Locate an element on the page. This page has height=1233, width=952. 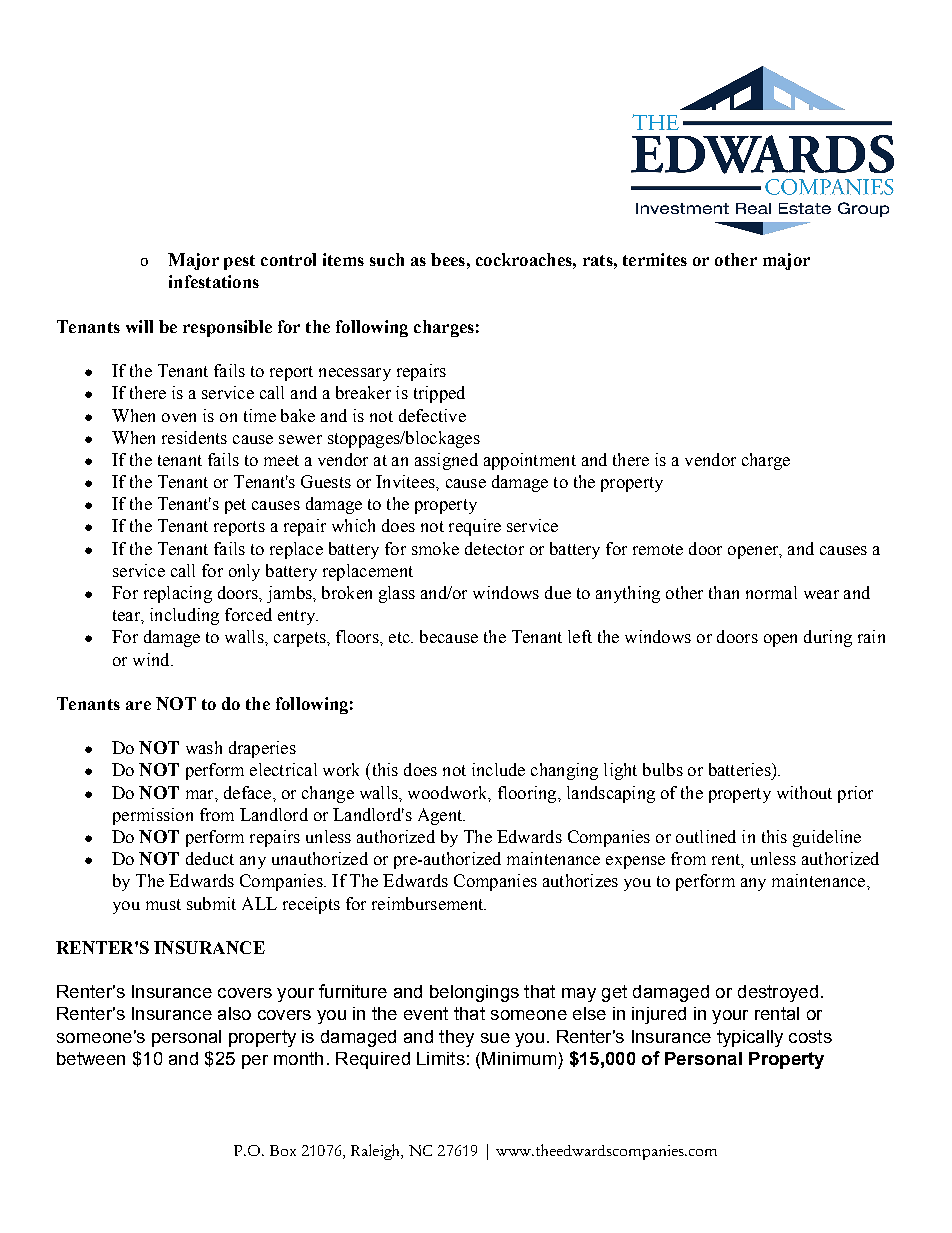
include is located at coordinates (498, 769).
